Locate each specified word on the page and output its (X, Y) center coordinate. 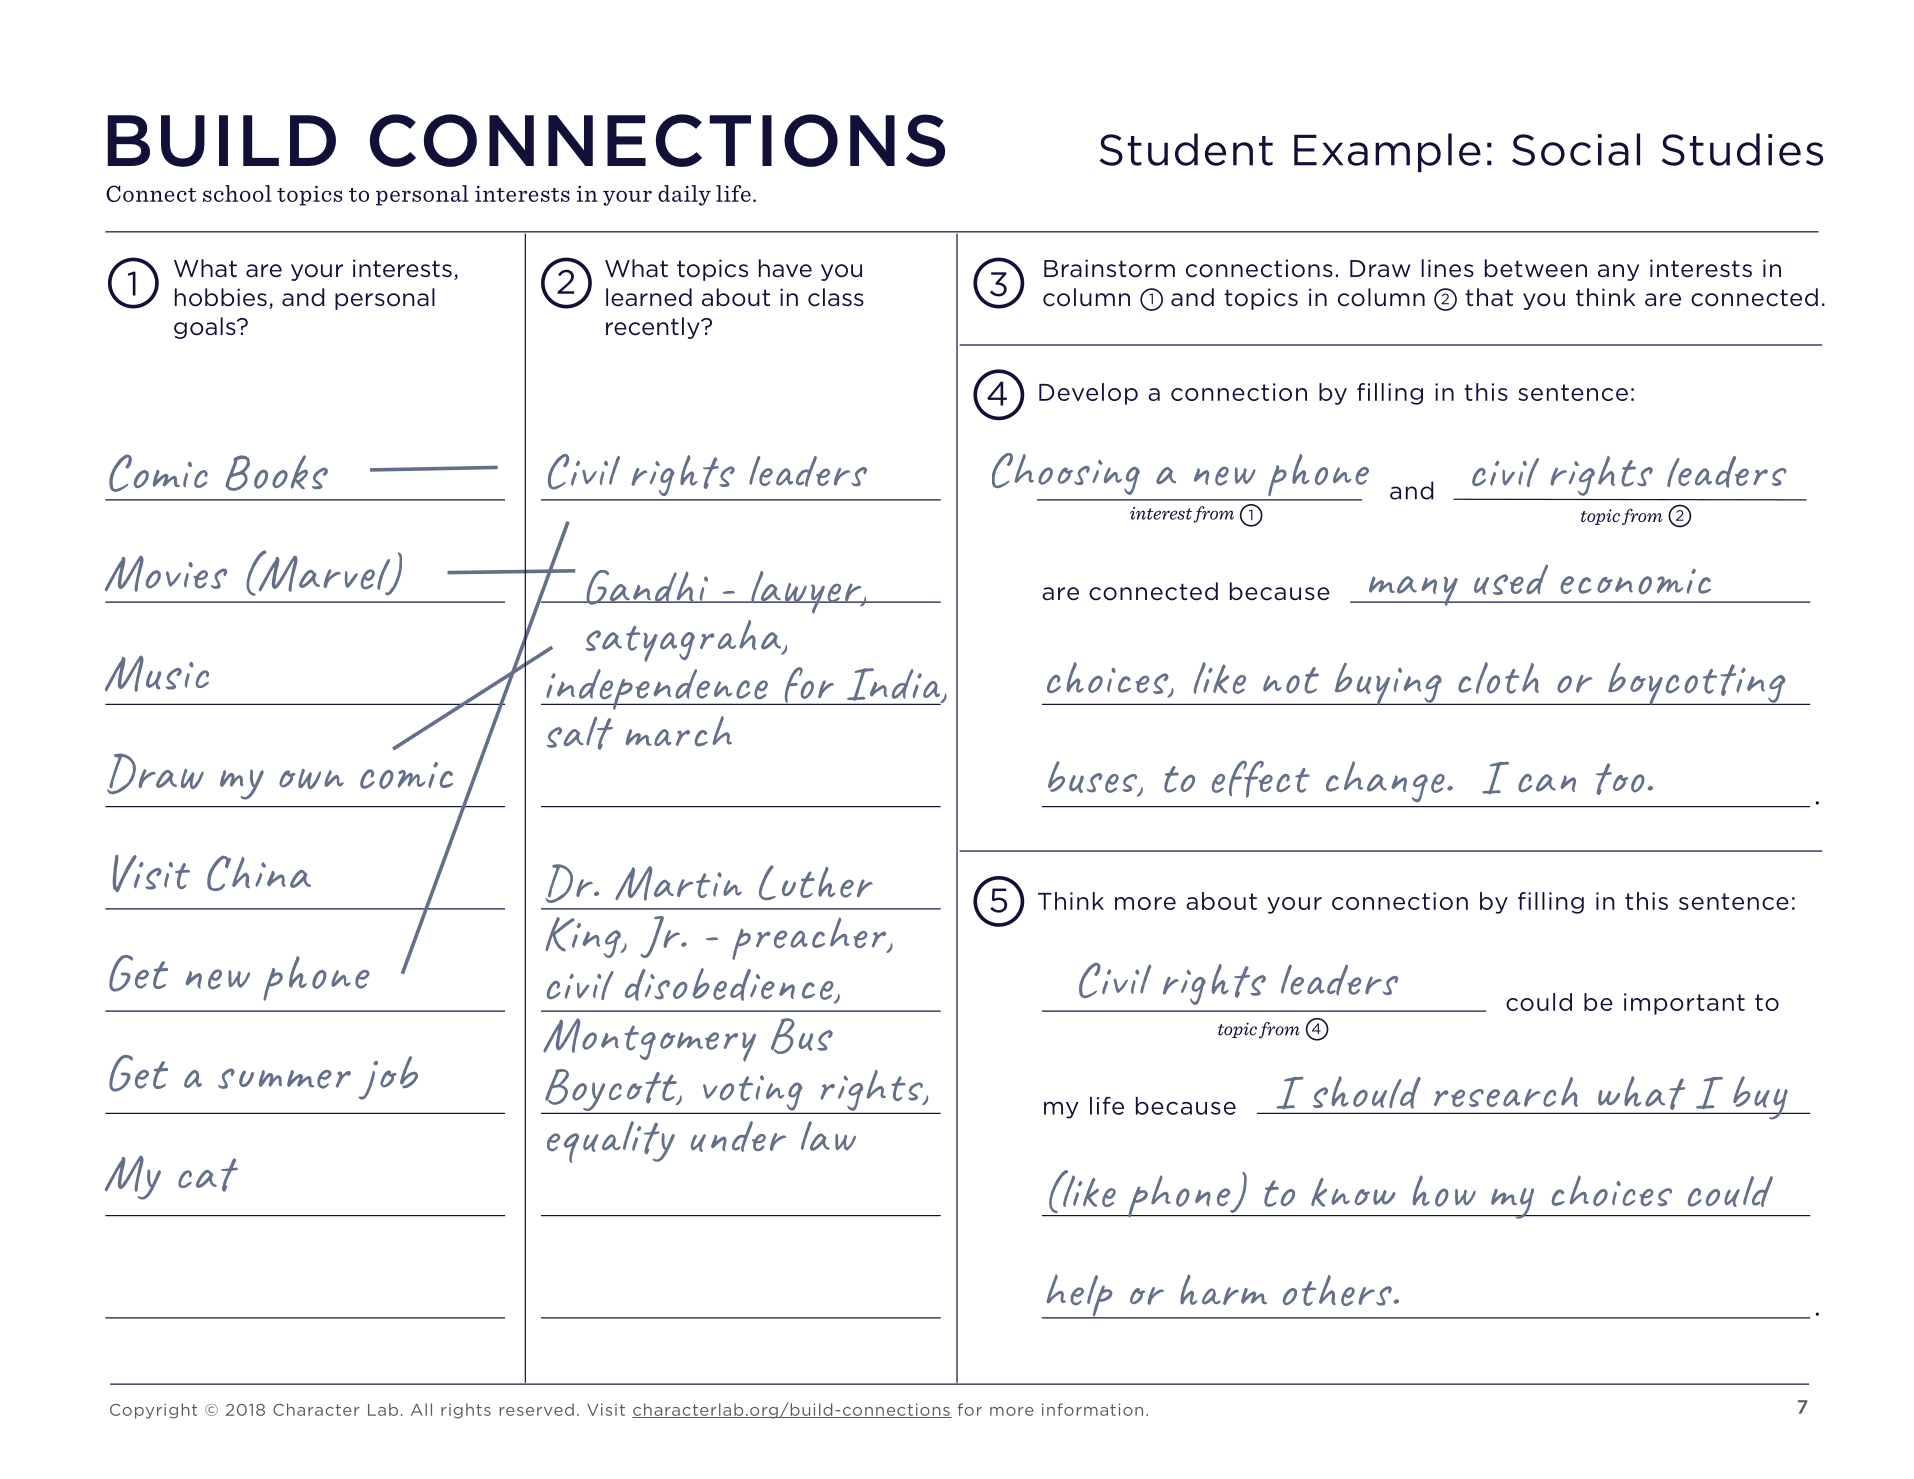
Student (1186, 149)
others (1337, 1290)
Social (1576, 149)
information (1092, 1409)
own (311, 779)
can (1547, 783)
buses (1094, 778)
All (421, 1409)
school (237, 193)
